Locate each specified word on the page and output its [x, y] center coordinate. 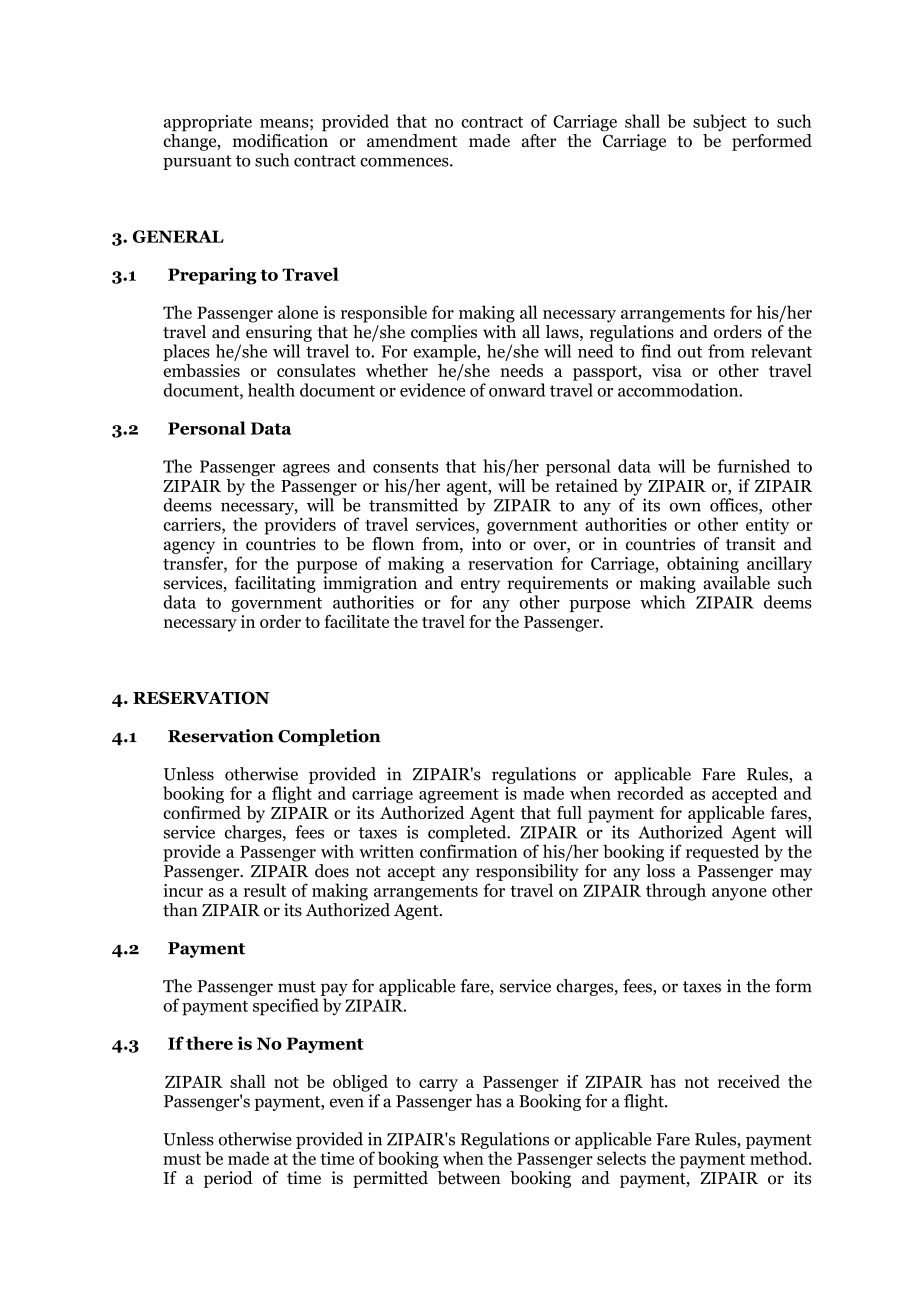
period [228, 1179]
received [749, 1081]
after [539, 140]
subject [720, 122]
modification [280, 140]
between [469, 1178]
